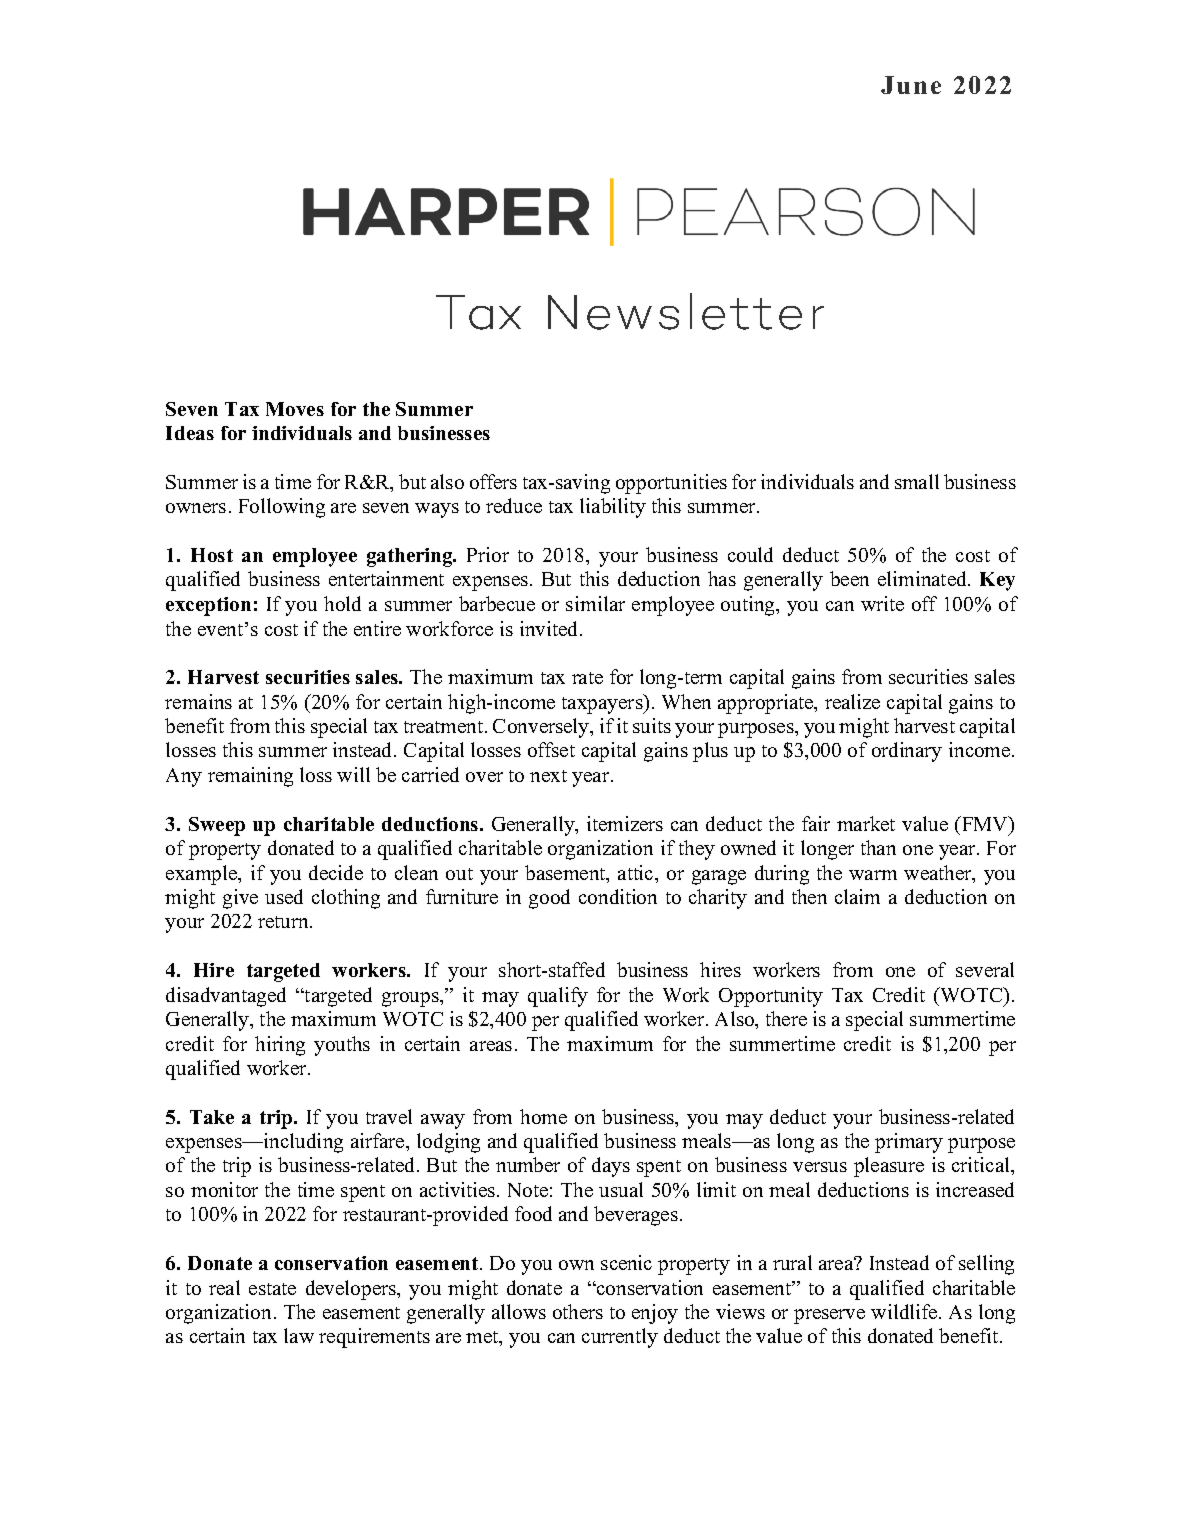 This screenshot has width=1182, height=1529. Describe the element at coordinates (190, 433) in the screenshot. I see `Ideas` at that location.
